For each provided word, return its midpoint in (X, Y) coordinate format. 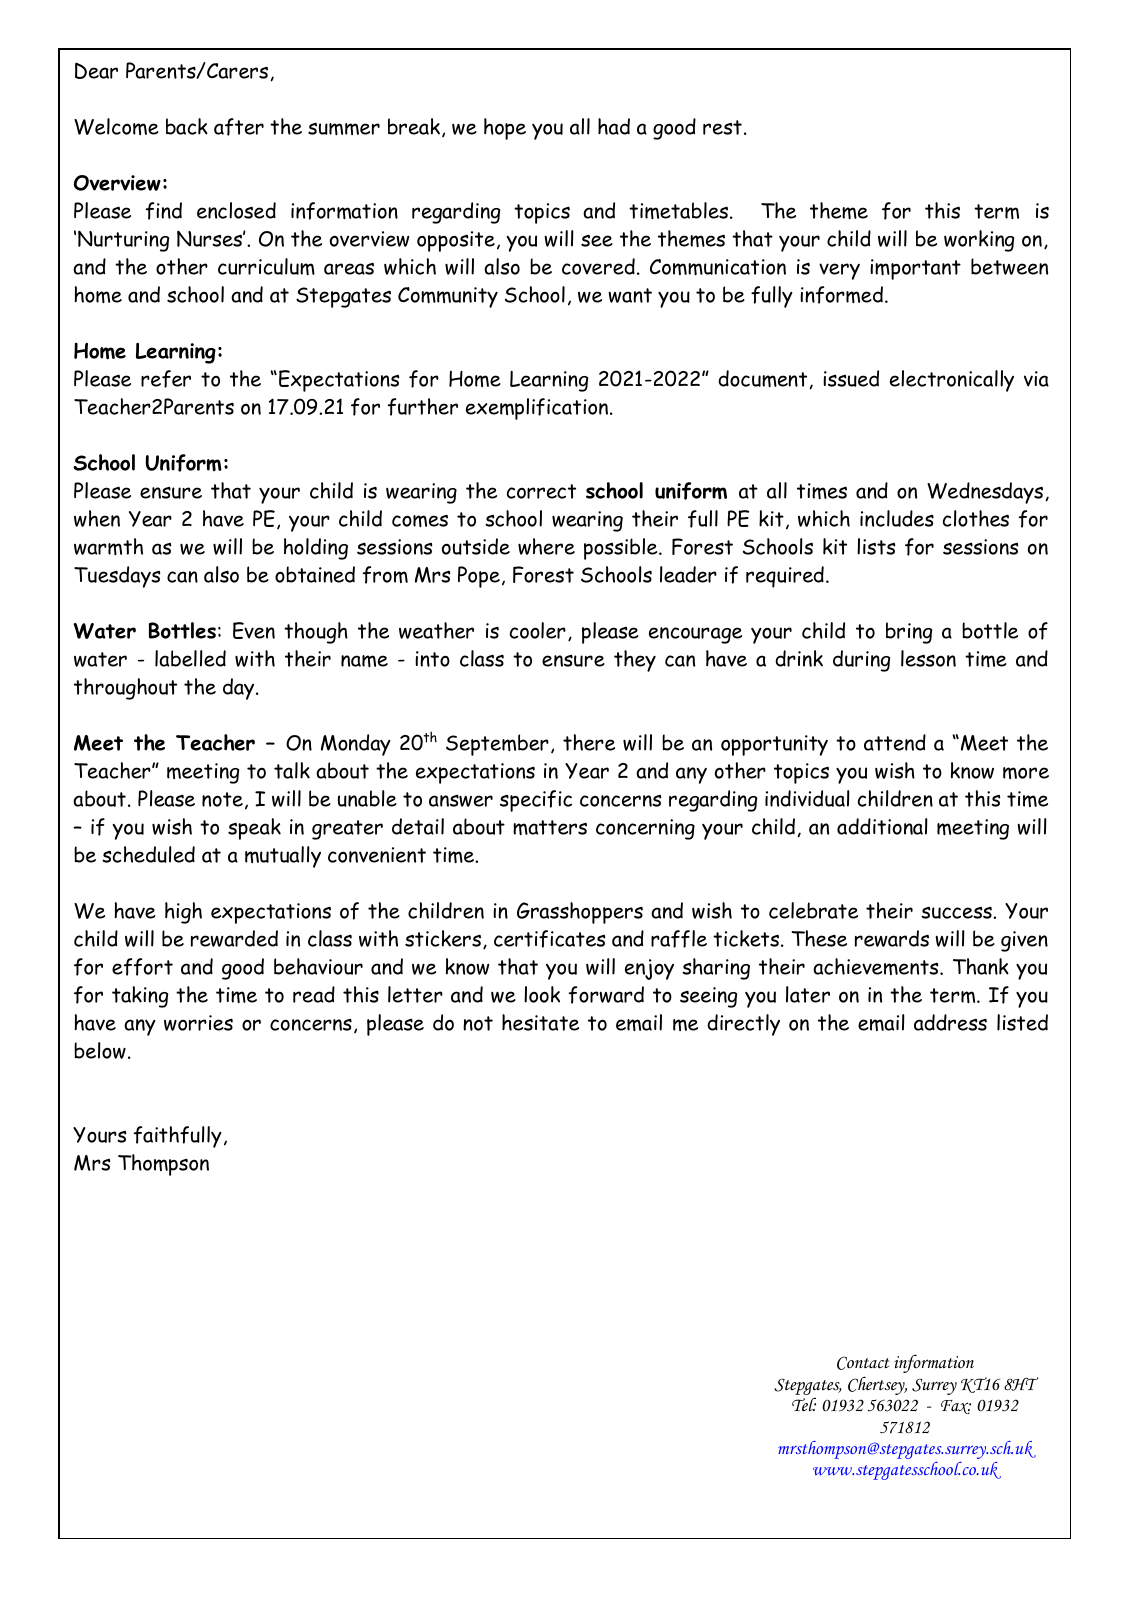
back (187, 126)
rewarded (234, 938)
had (614, 126)
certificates (549, 939)
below (100, 1050)
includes (897, 518)
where (546, 546)
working (979, 241)
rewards (892, 938)
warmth (108, 546)
